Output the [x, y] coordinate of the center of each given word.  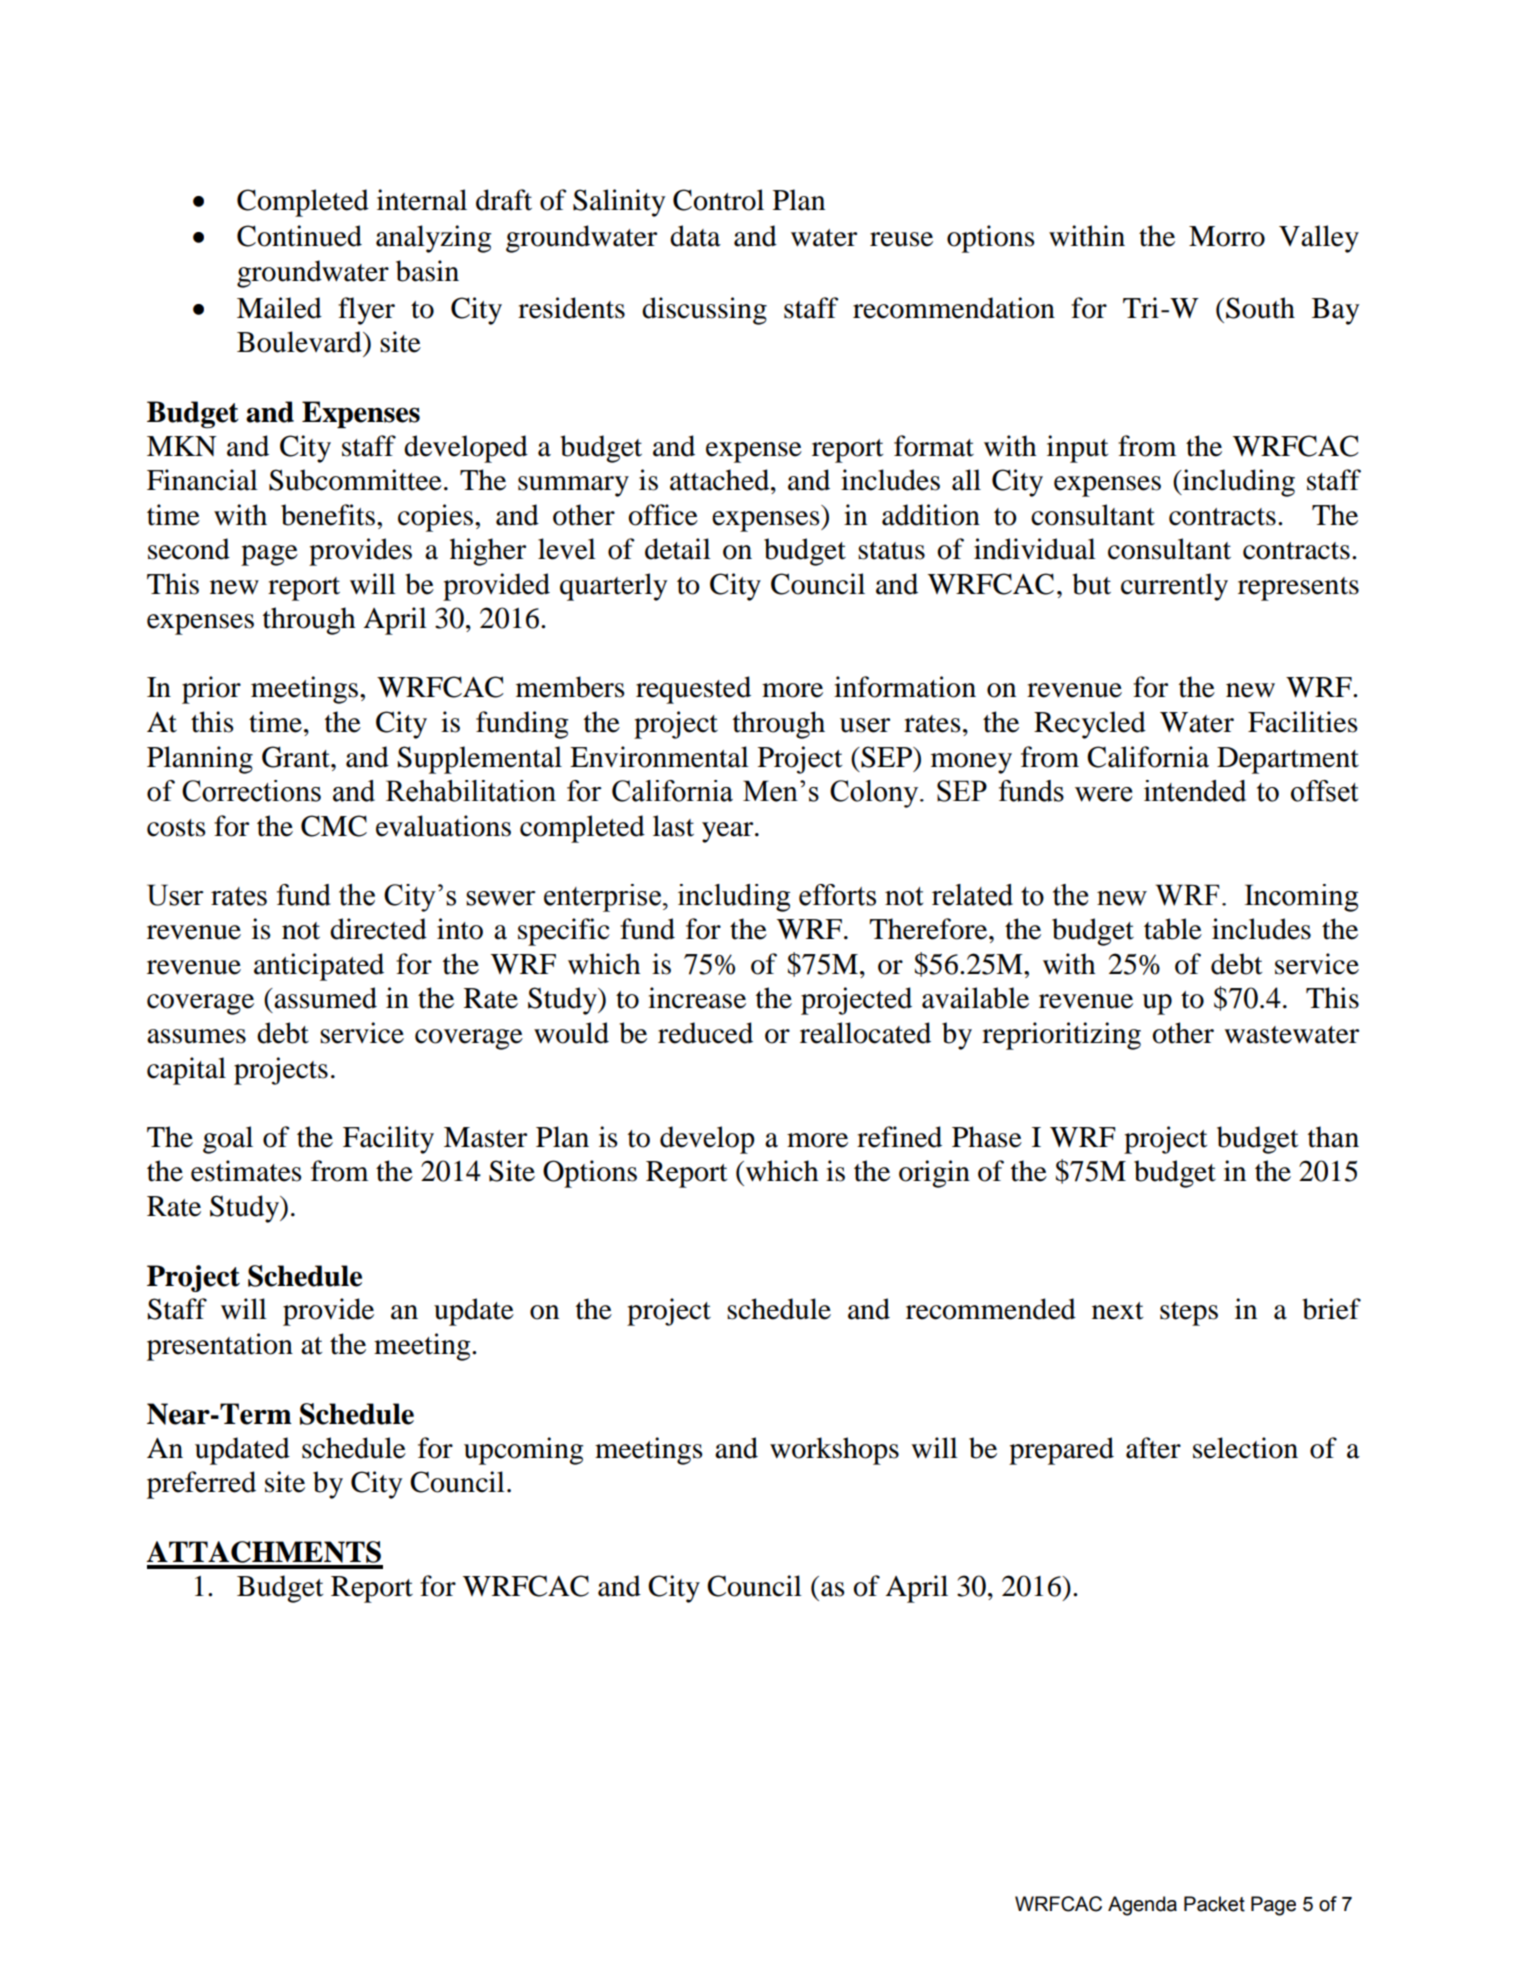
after [1153, 1448]
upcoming [523, 1451]
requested [693, 690]
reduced [705, 1033]
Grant [297, 757]
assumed [324, 998]
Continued [299, 236]
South [1260, 308]
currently [1174, 587]
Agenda [1142, 1906]
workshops [834, 1451]
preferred [201, 1485]
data [695, 236]
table [1173, 929]
